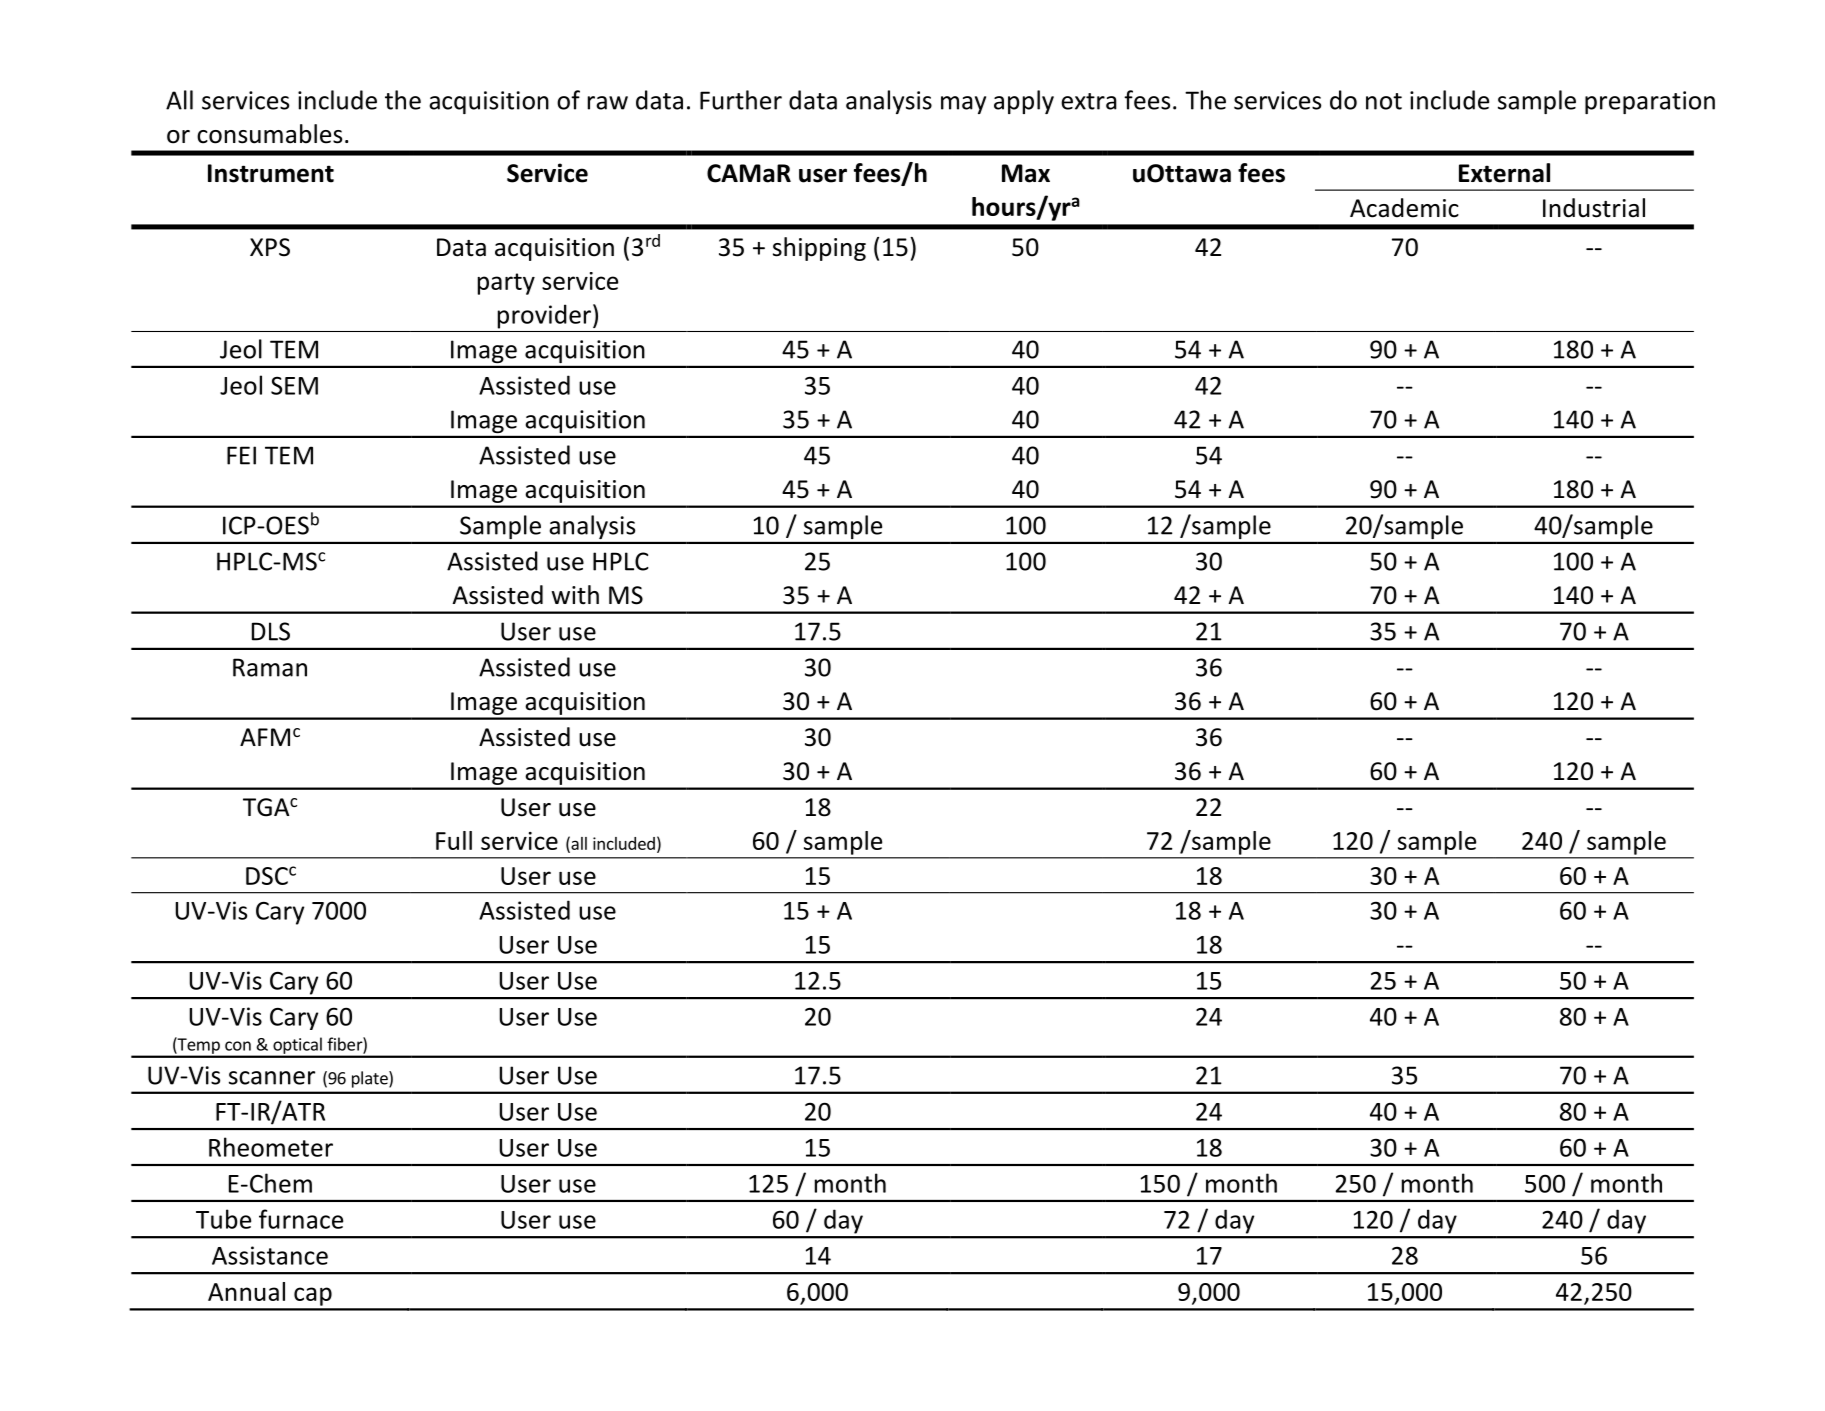  I want to click on may, so click(963, 105).
